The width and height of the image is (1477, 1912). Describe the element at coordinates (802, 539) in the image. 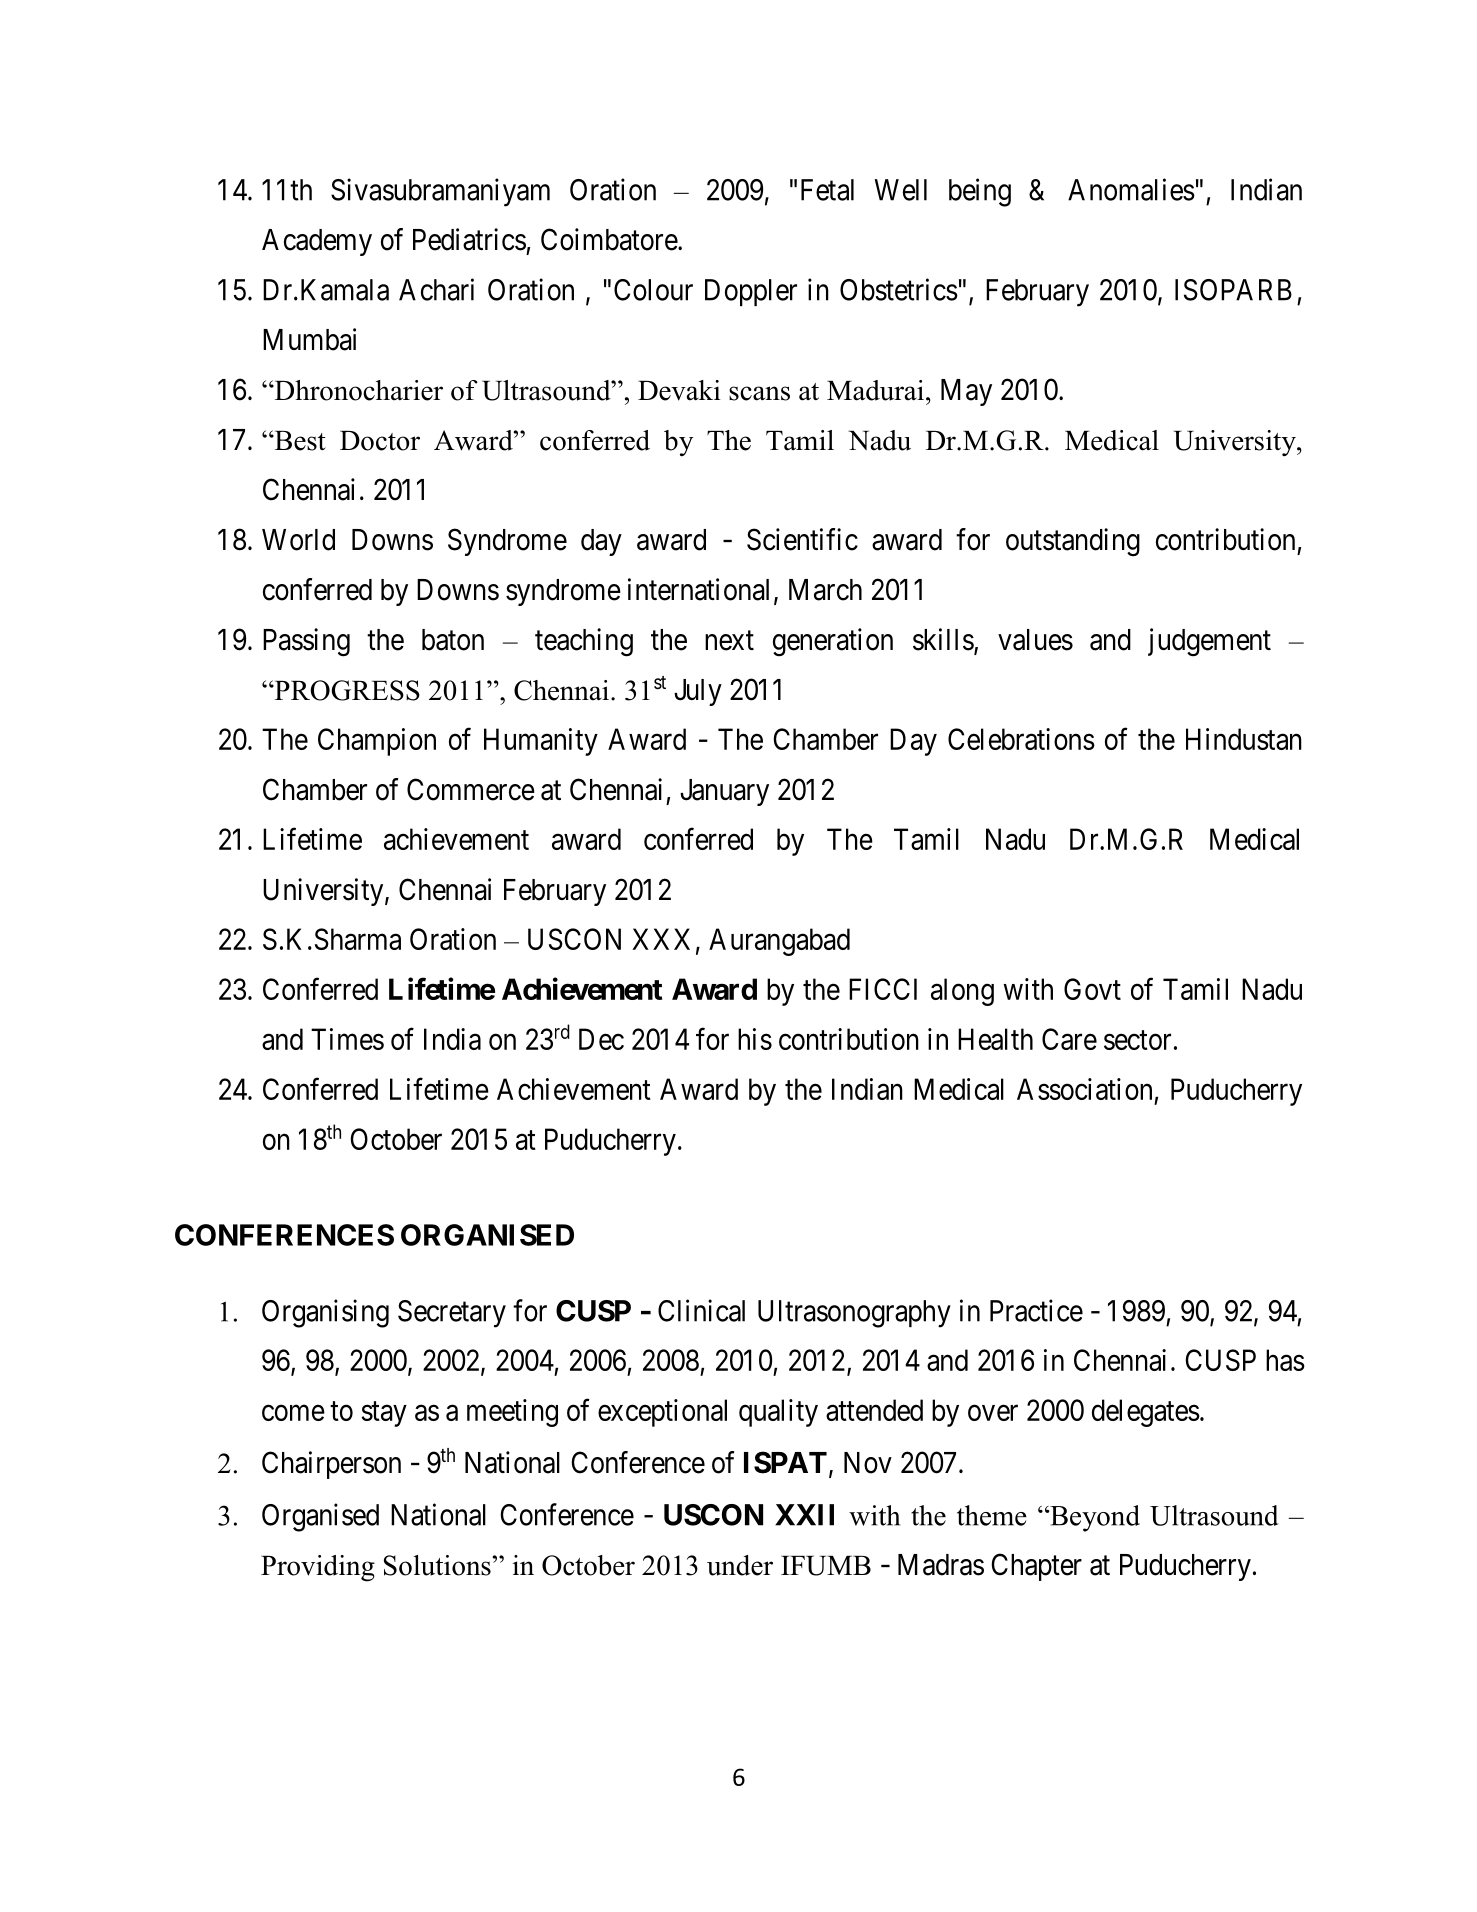

I see `Scientific` at that location.
